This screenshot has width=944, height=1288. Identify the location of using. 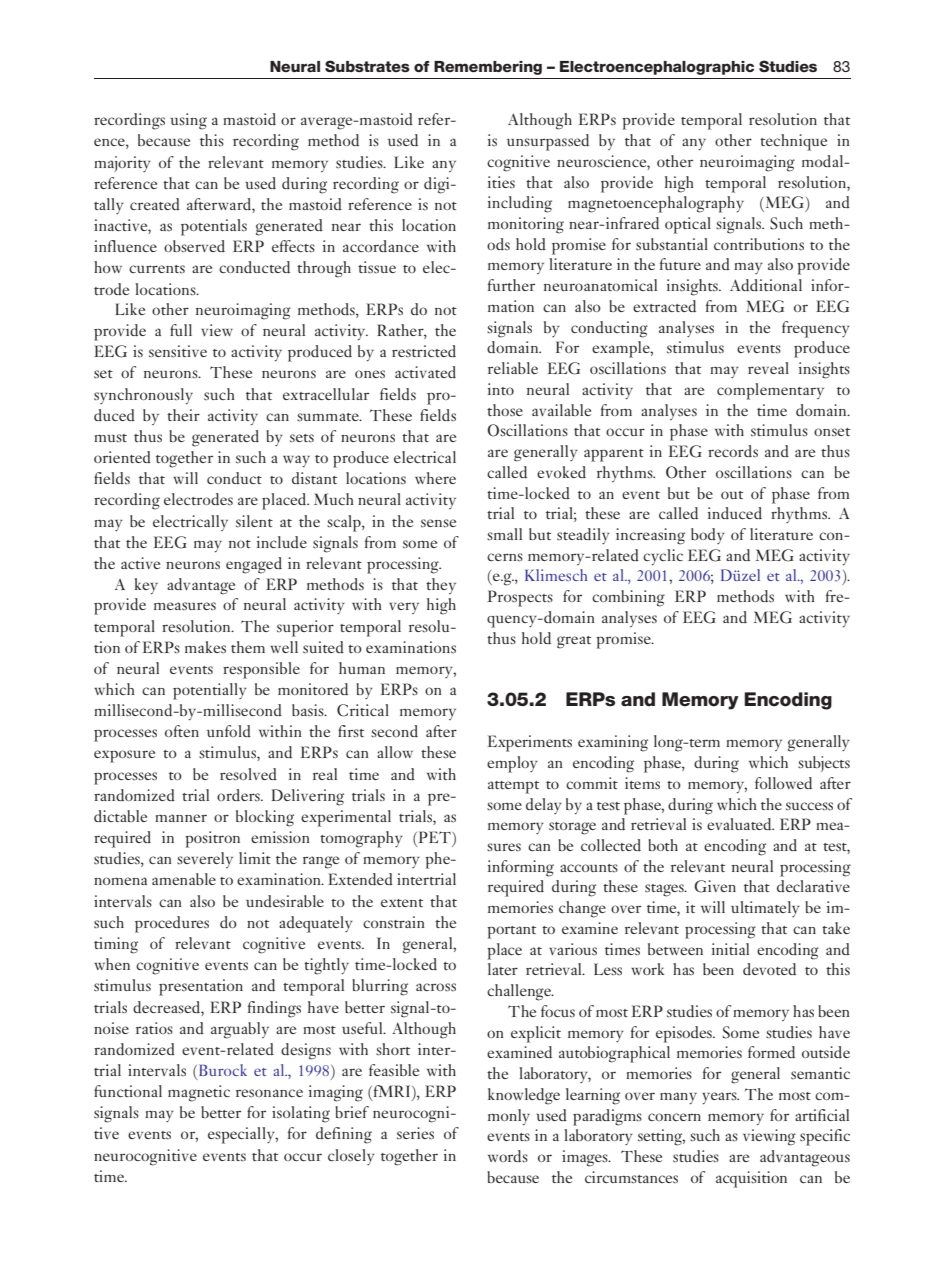
(188, 121).
